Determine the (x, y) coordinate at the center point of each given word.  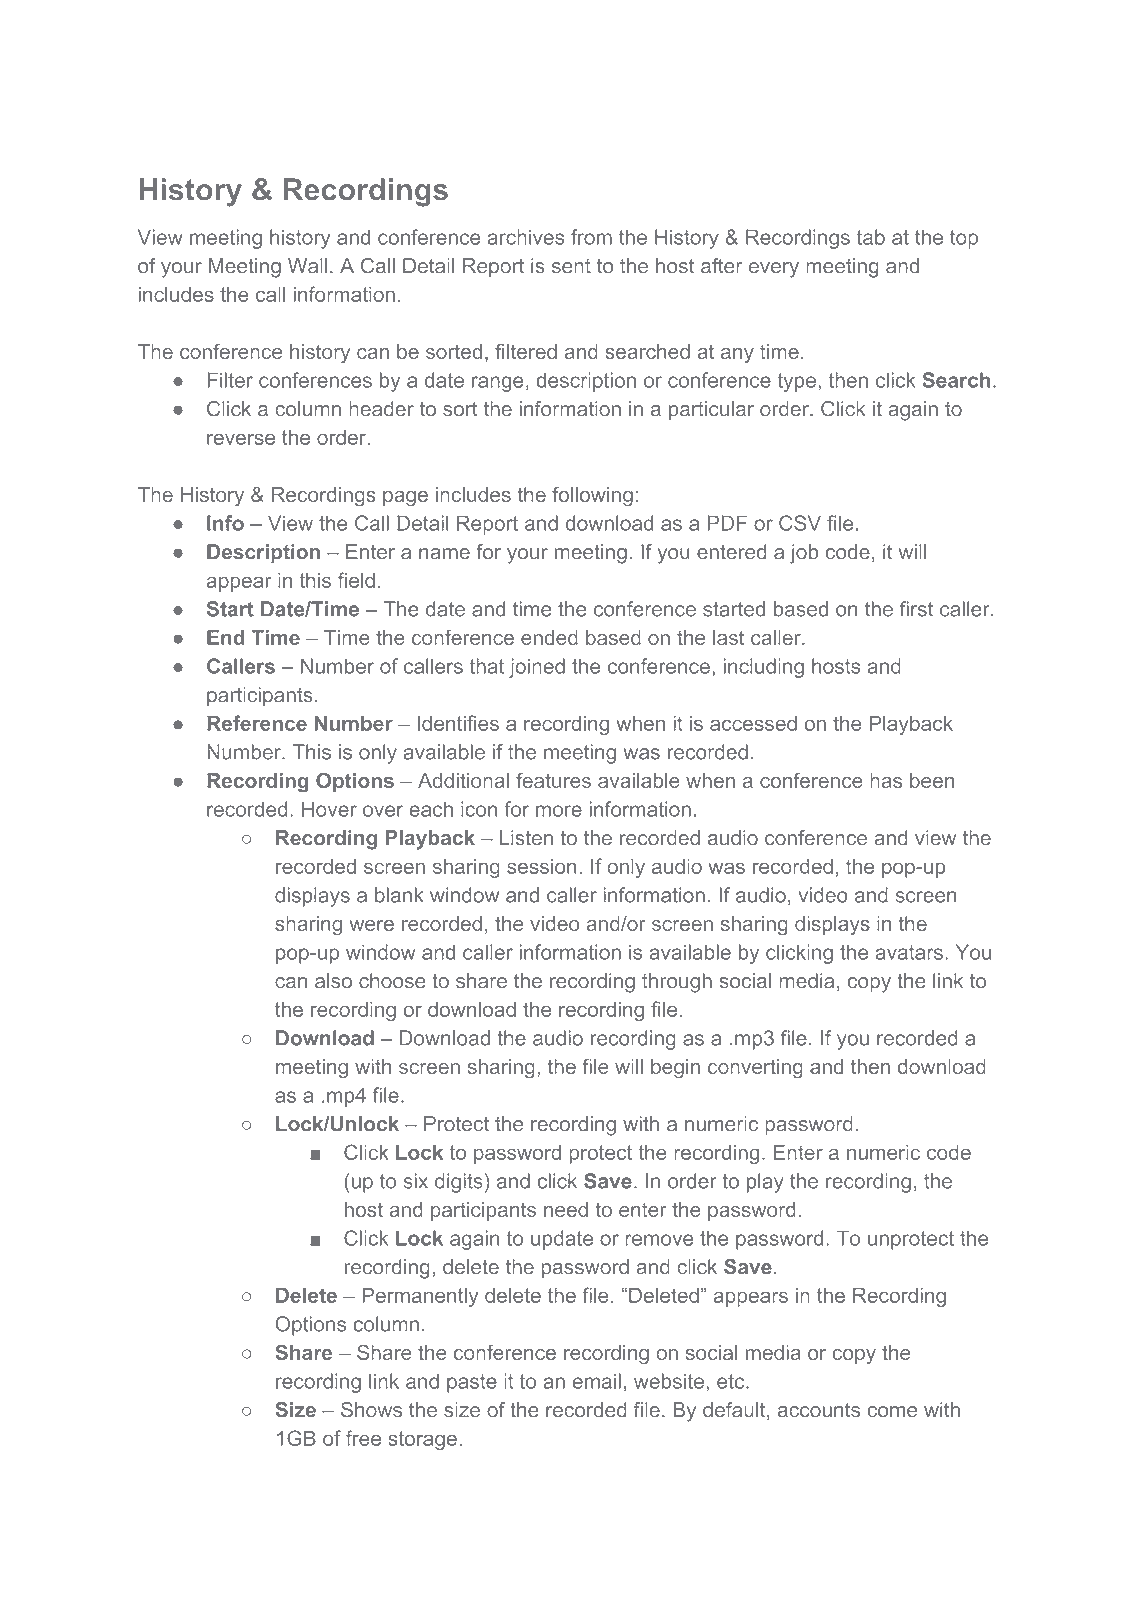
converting (755, 1069)
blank (399, 895)
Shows (371, 1410)
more (559, 811)
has (886, 780)
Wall (307, 266)
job (804, 554)
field (356, 580)
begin (675, 1069)
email (597, 1381)
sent (571, 266)
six (415, 1181)
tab (871, 237)
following (592, 497)
